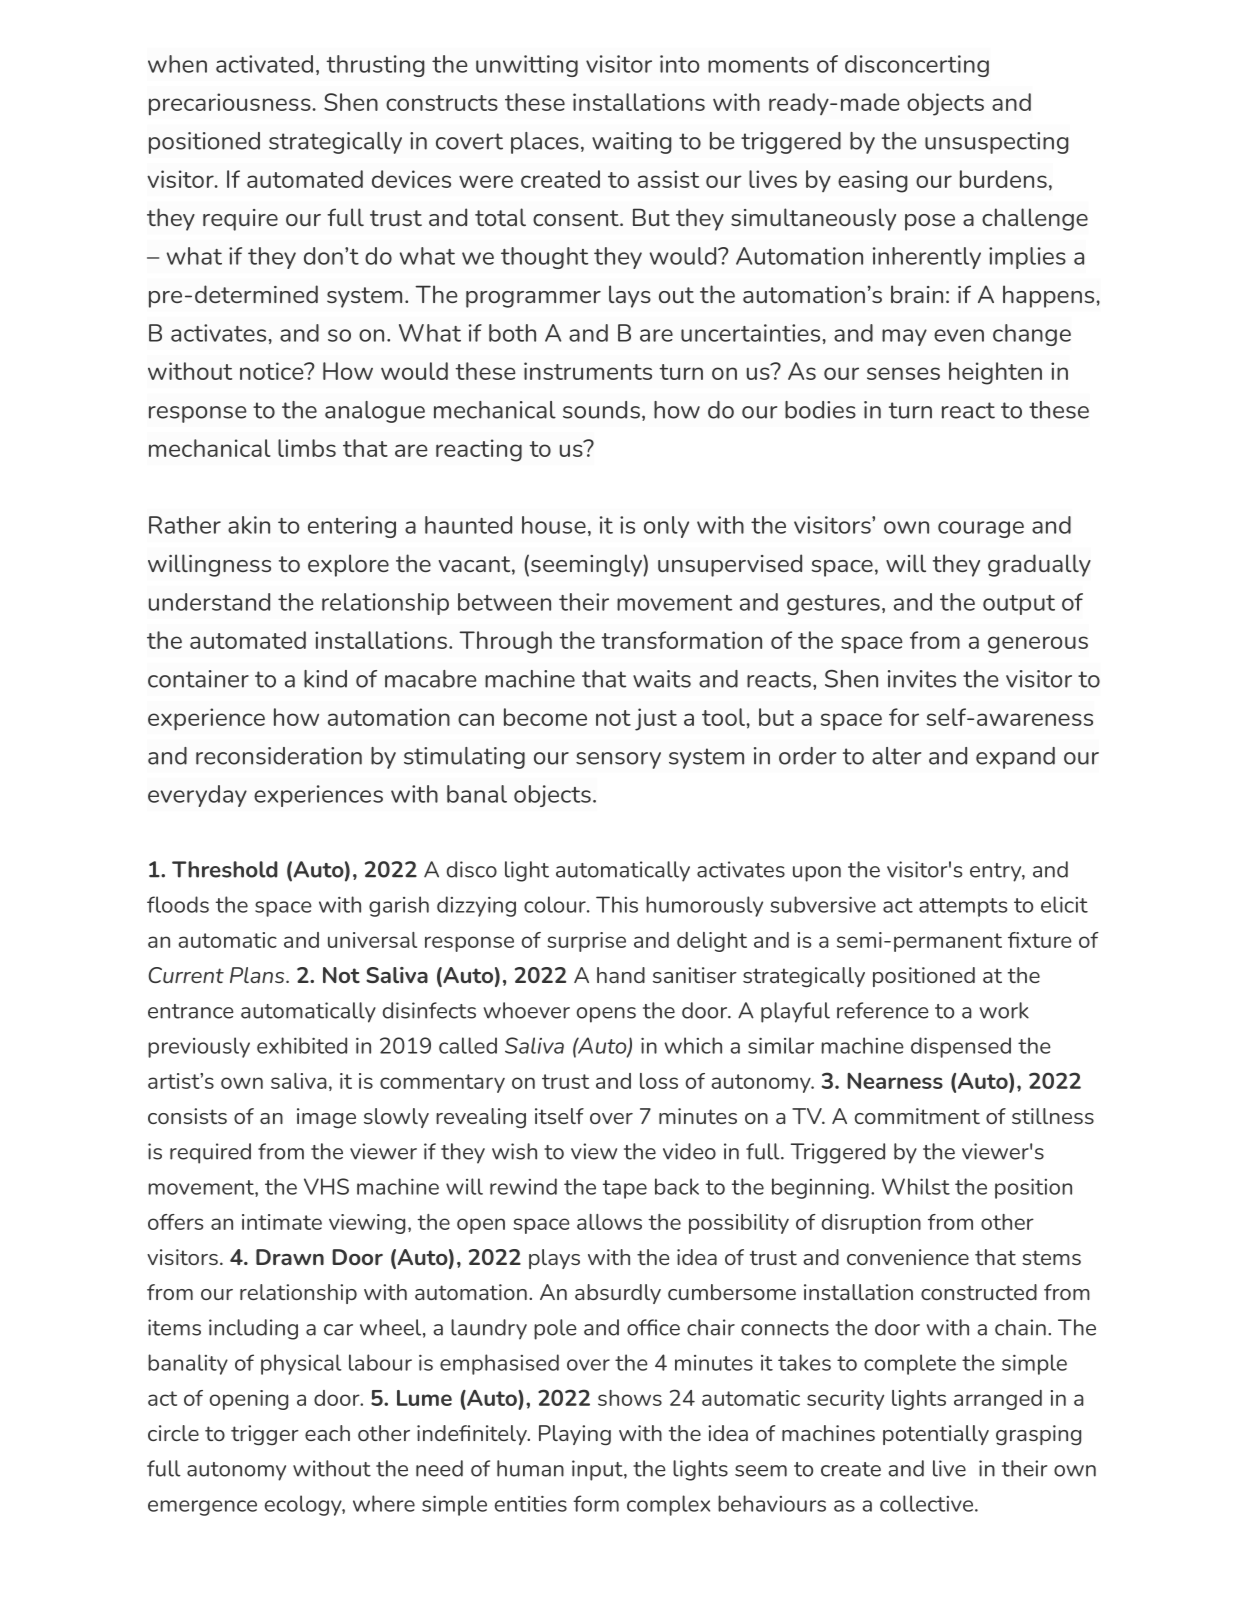  Describe the element at coordinates (282, 1222) in the document. I see `intimate` at that location.
